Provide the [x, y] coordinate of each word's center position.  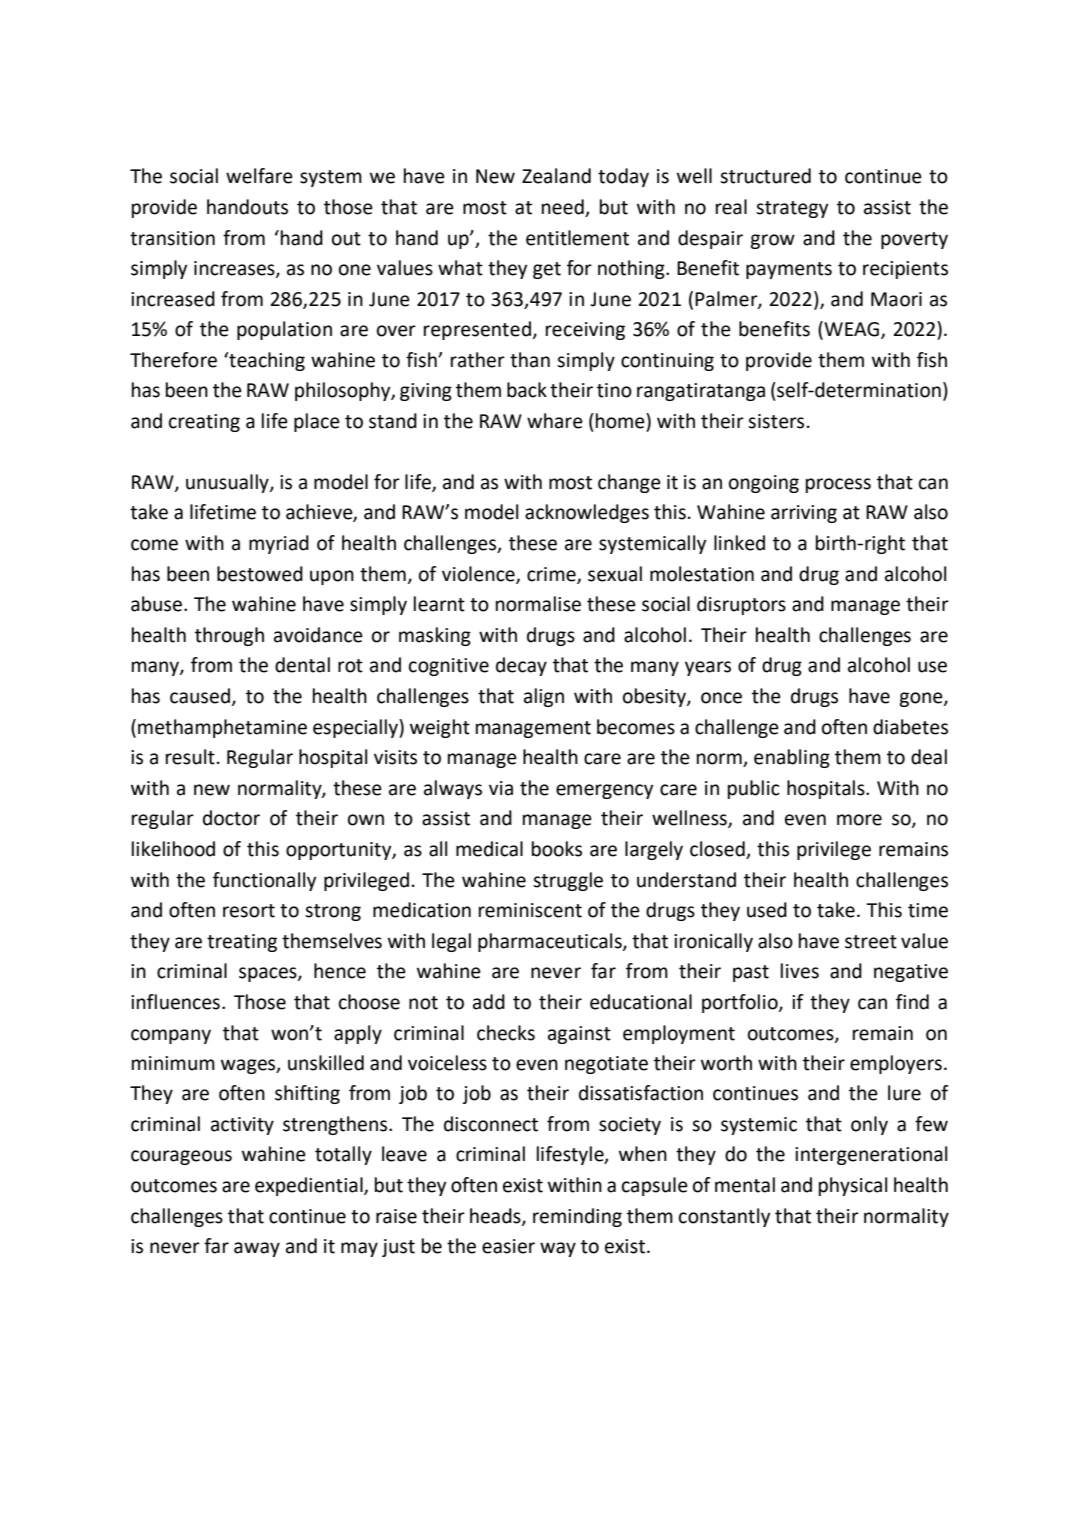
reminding [577, 1217]
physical [853, 1186]
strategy [792, 209]
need [563, 207]
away [257, 1249]
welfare [259, 176]
